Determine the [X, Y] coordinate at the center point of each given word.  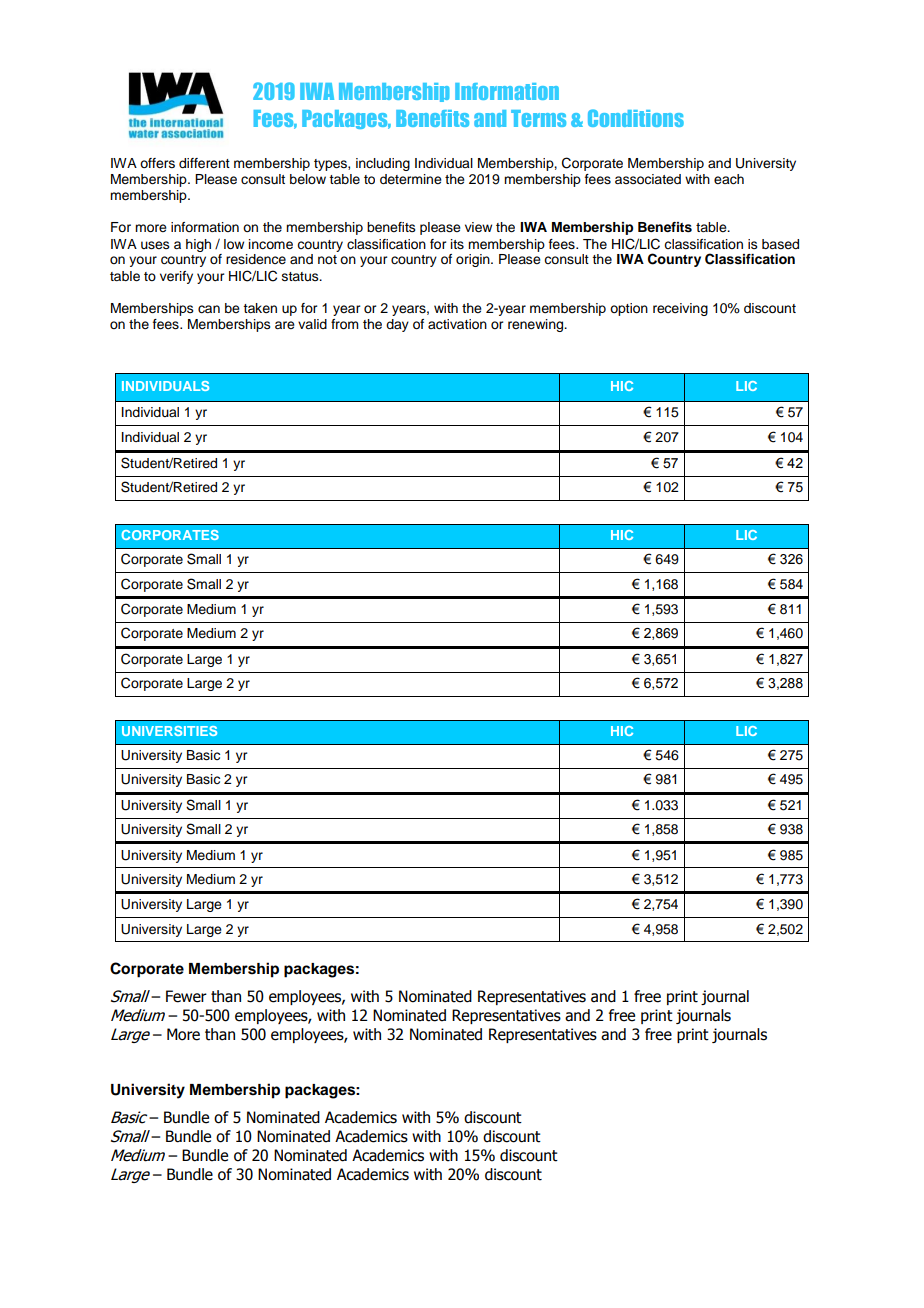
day [397, 325]
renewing [537, 325]
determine [411, 179]
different [204, 163]
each [729, 179]
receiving [680, 309]
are [285, 325]
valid [312, 324]
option [629, 309]
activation [457, 324]
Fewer [186, 996]
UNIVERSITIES [169, 731]
